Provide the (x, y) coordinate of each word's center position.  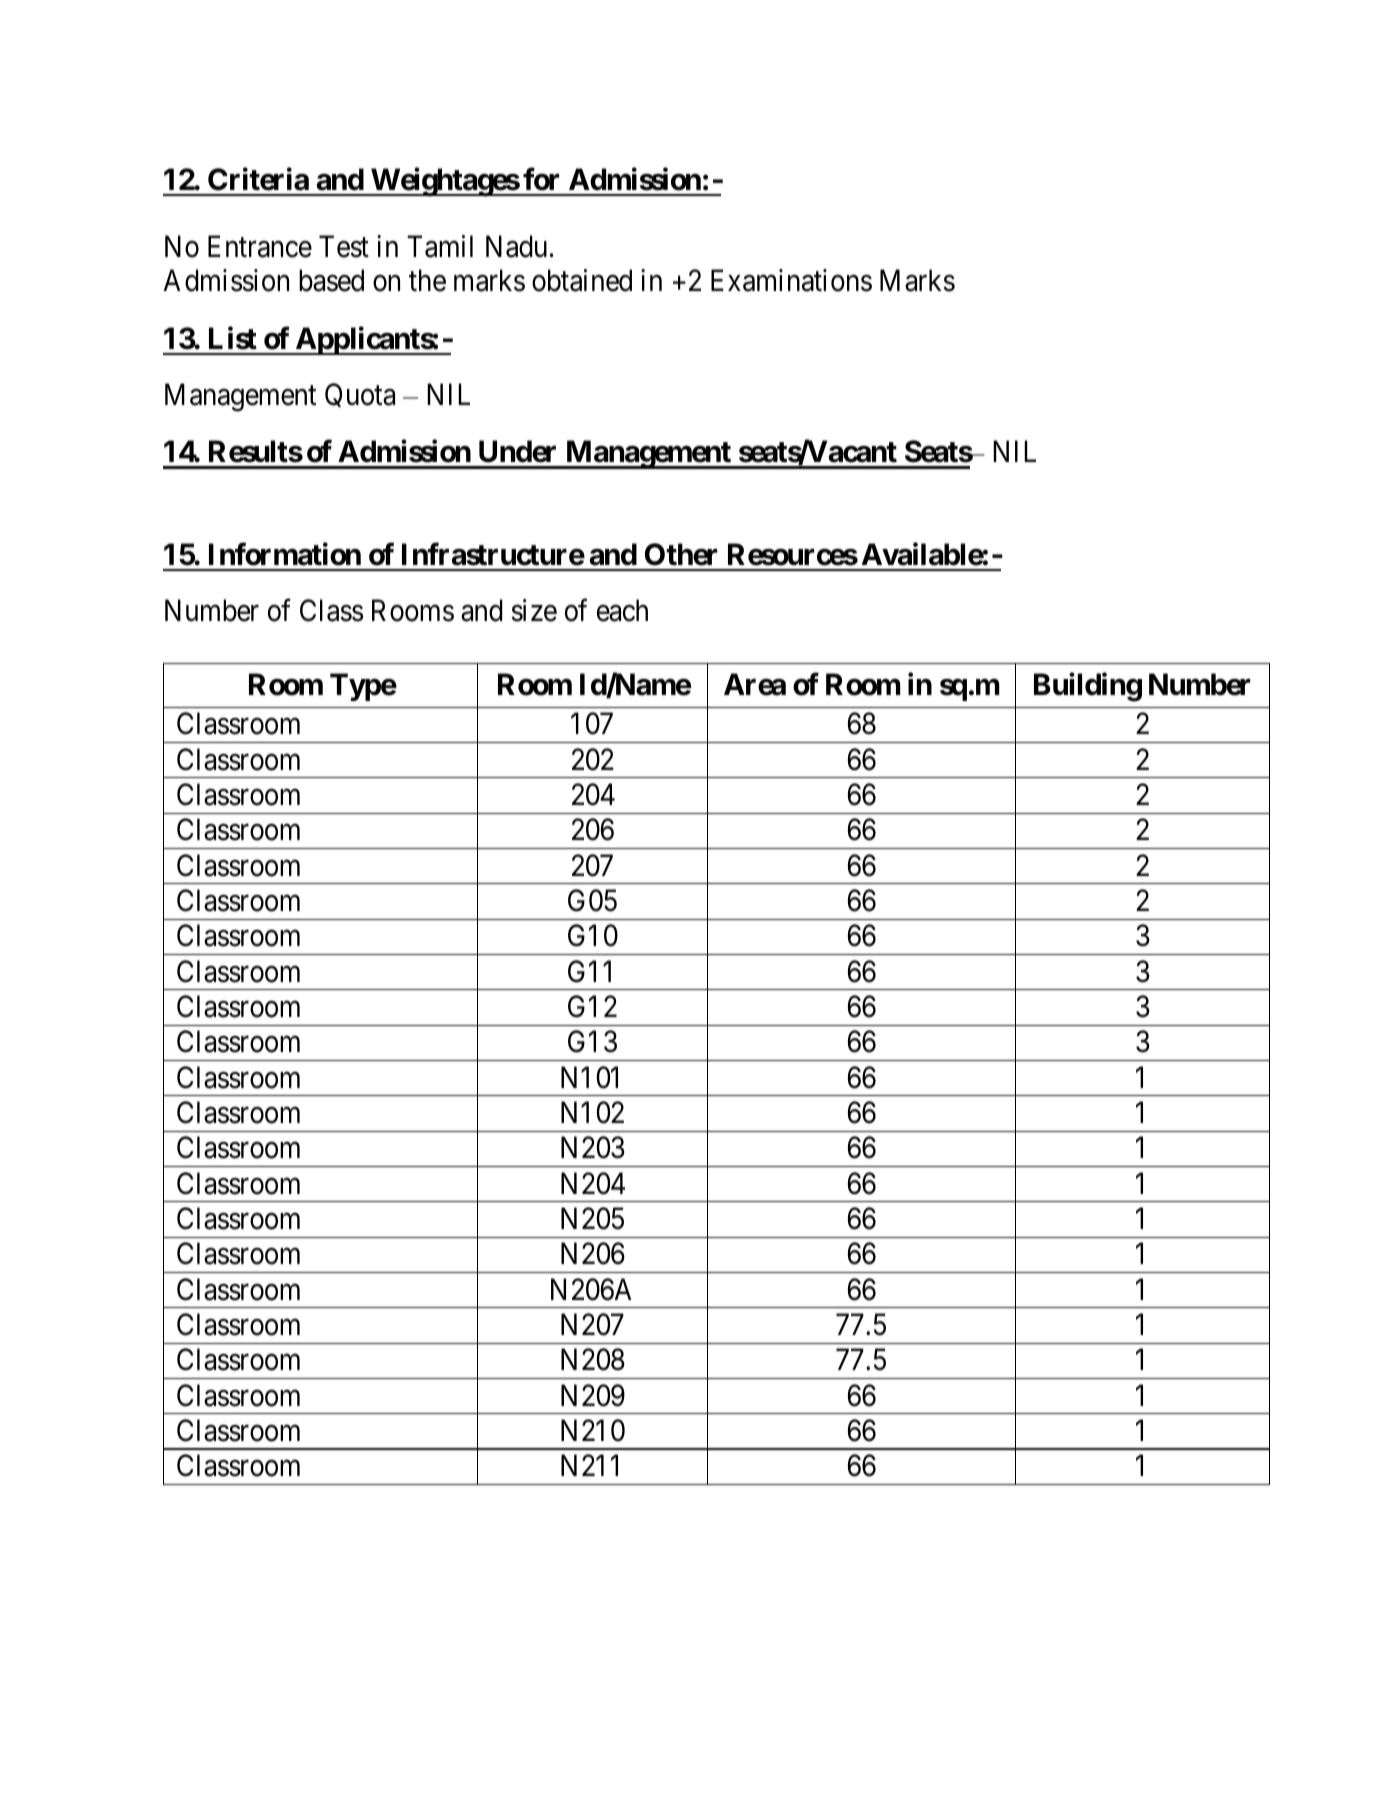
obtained (582, 280)
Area (755, 684)
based (331, 280)
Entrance (260, 246)
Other (681, 554)
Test (344, 246)
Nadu (516, 246)
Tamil (440, 246)
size (534, 610)
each (622, 610)
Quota (360, 395)
